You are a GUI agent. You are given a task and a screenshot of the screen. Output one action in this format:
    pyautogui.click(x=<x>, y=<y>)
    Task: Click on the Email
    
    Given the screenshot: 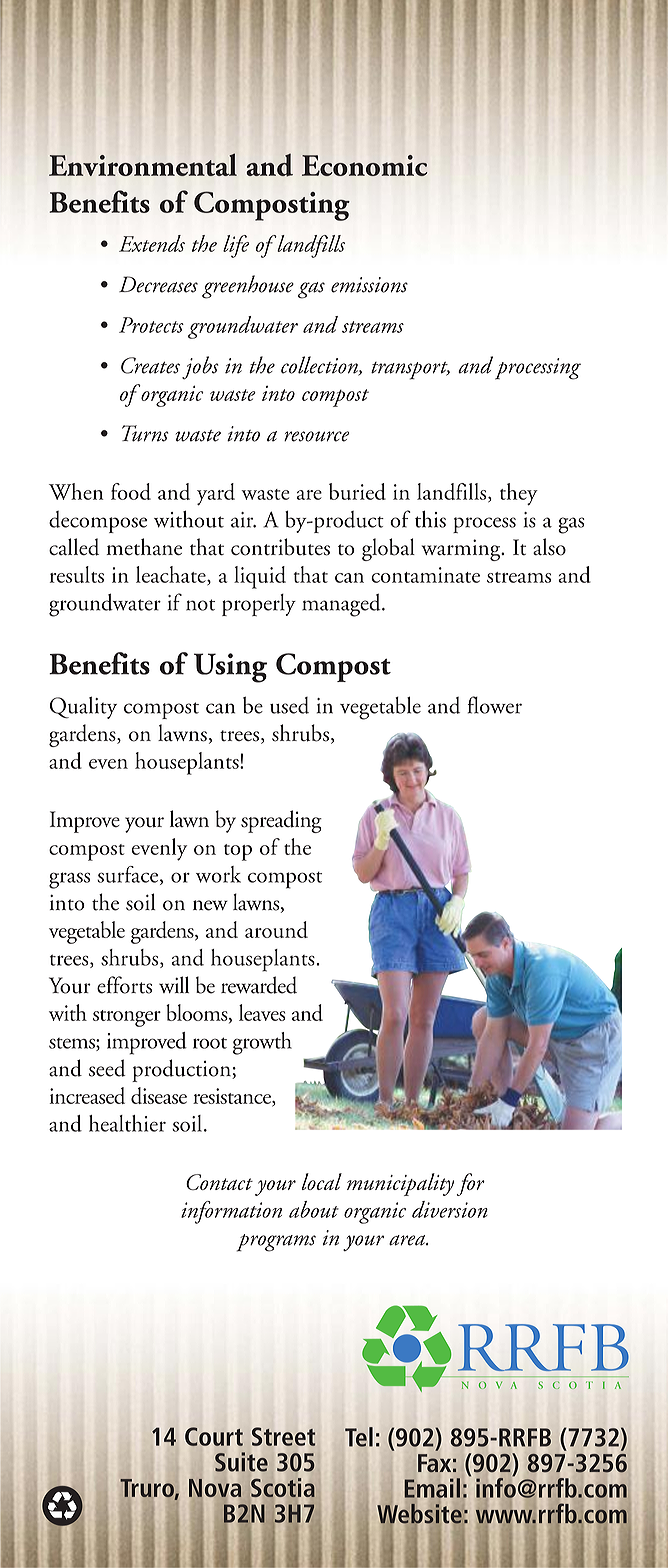 What is the action you would take?
    pyautogui.click(x=432, y=1488)
